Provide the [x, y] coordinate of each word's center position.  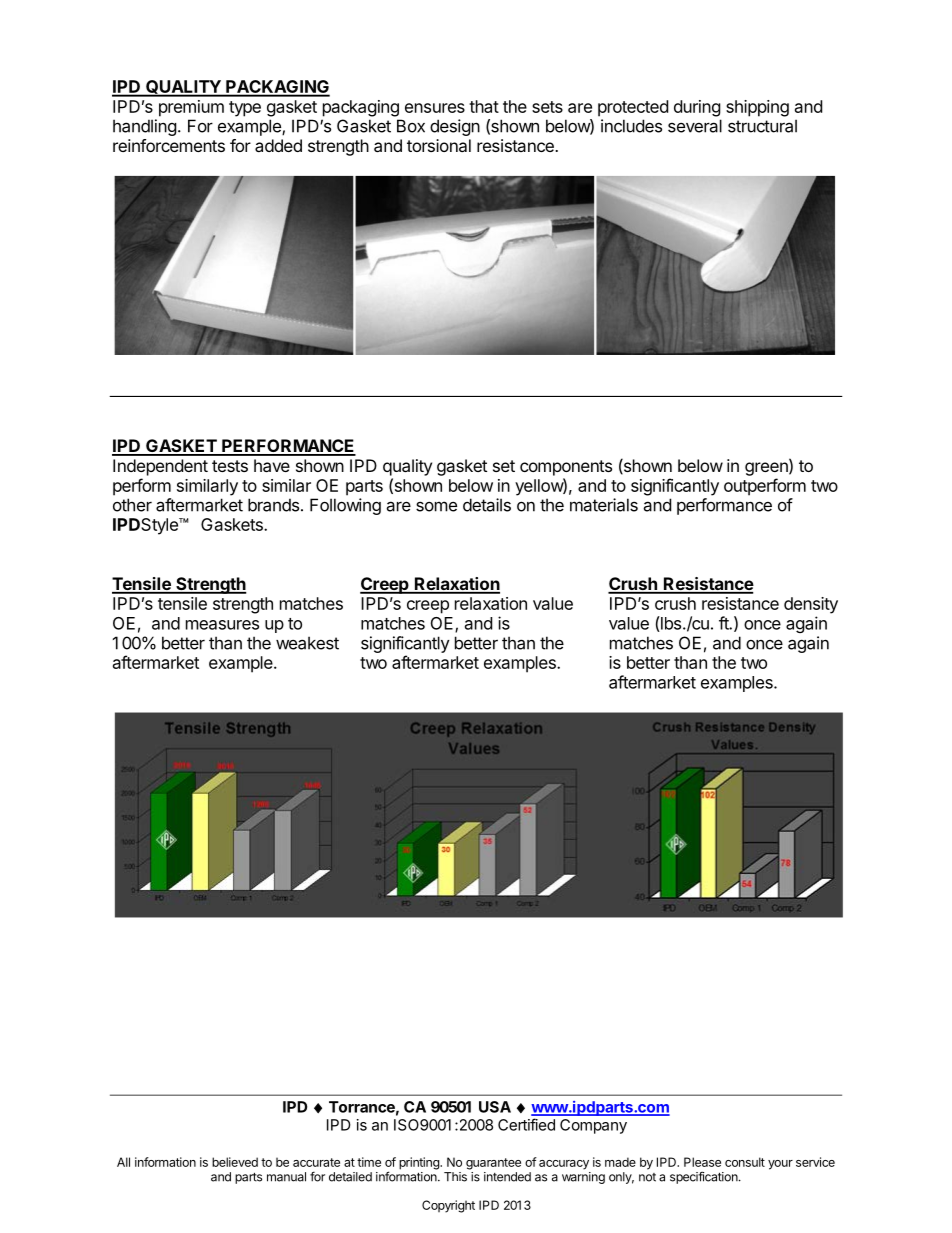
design [455, 127]
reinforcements [169, 145]
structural [762, 126]
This [455, 1177]
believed [235, 1162]
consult [745, 1162]
